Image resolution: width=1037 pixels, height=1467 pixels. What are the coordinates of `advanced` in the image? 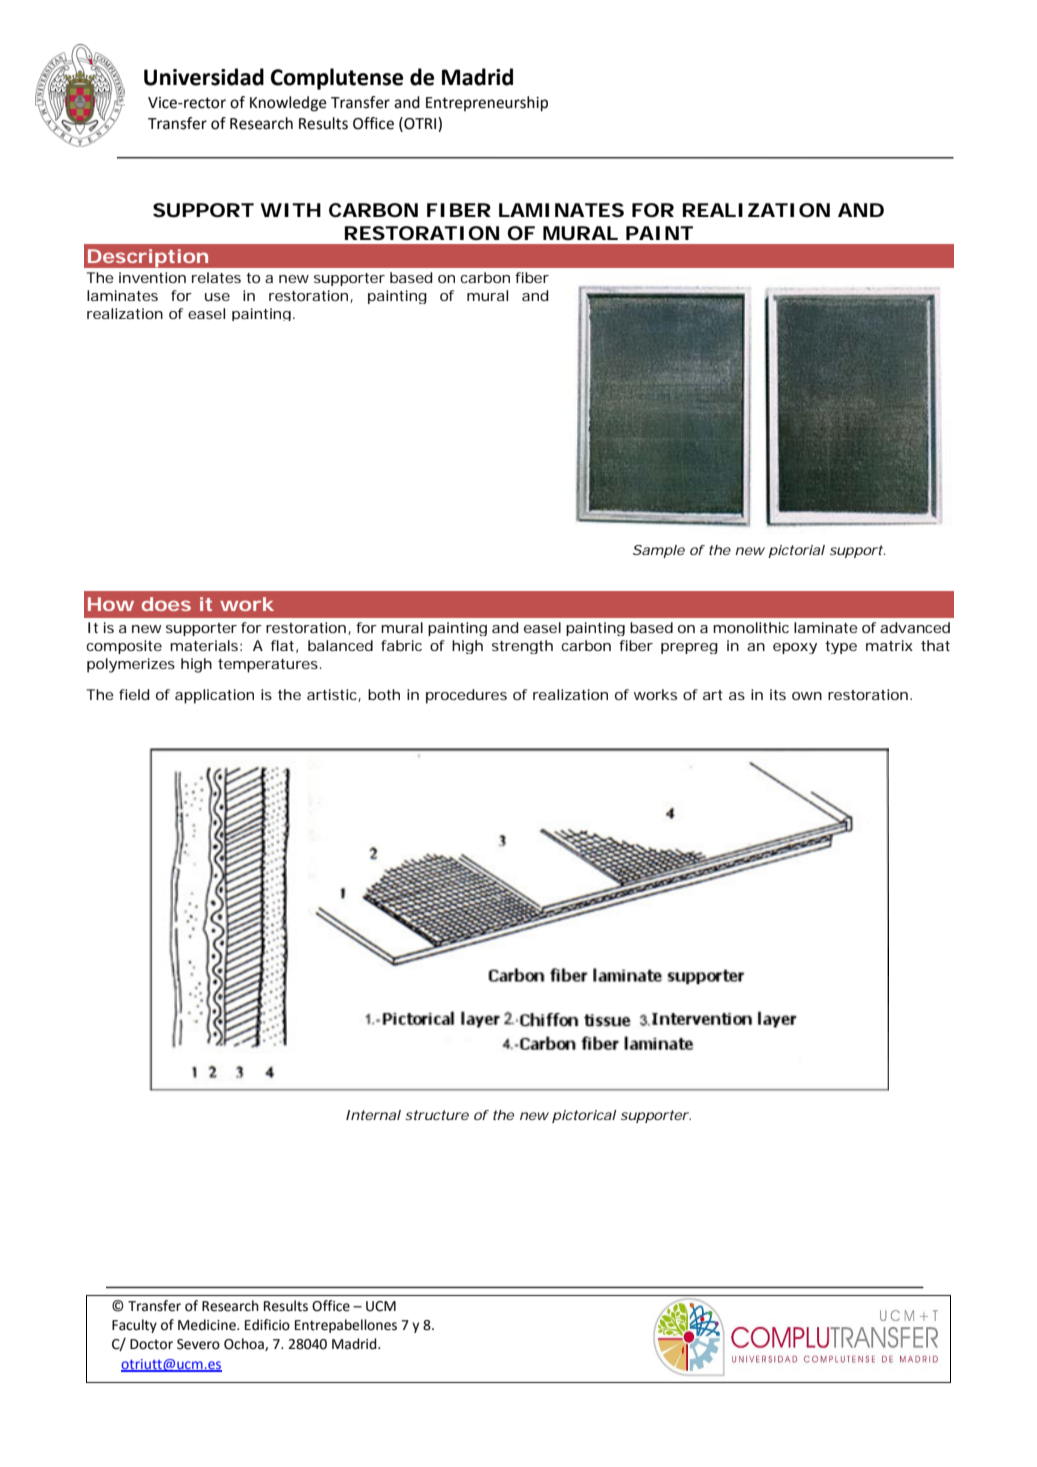 It's located at (915, 627).
